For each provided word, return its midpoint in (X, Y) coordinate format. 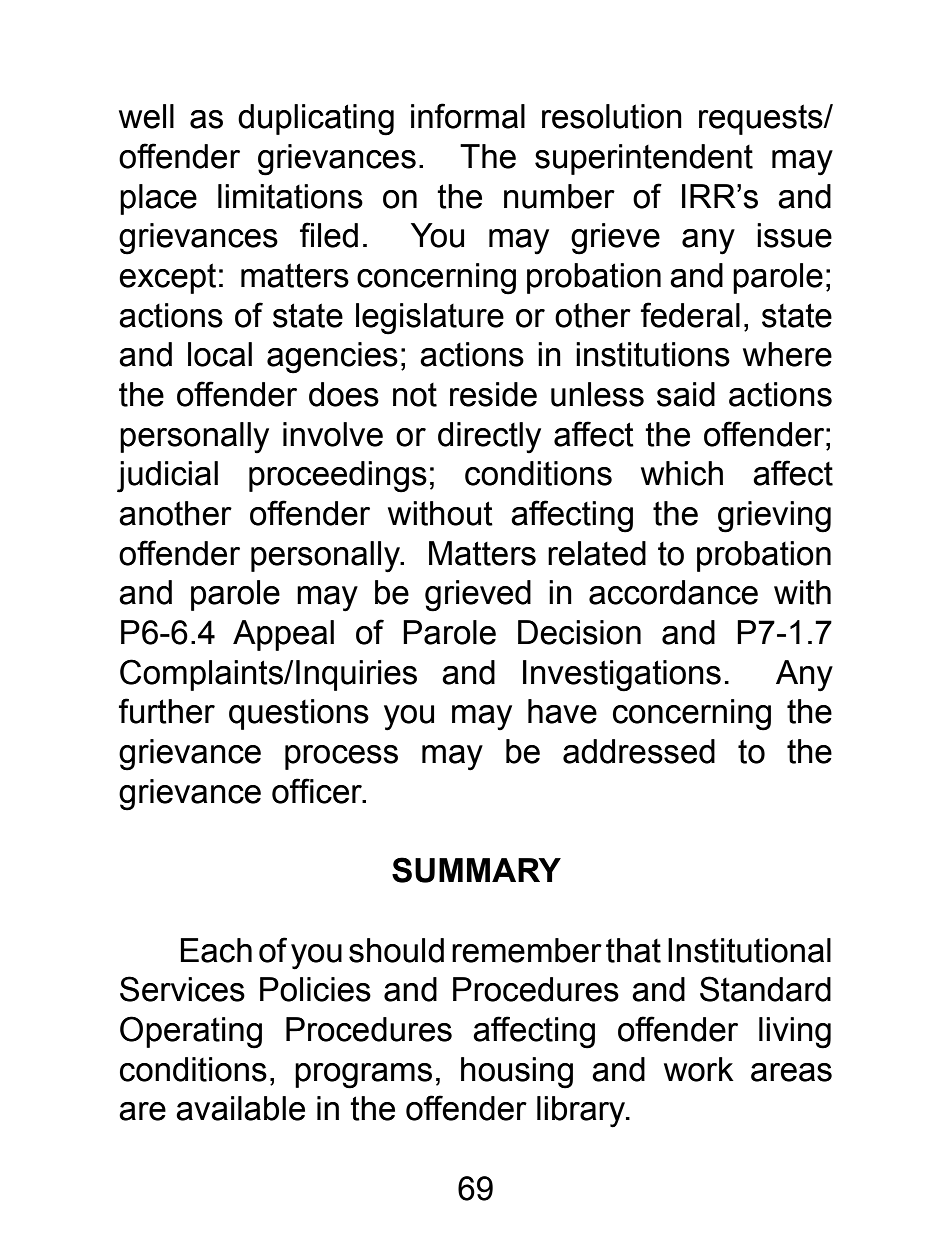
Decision (579, 632)
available (240, 1108)
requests (762, 119)
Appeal (283, 635)
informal (468, 116)
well (146, 116)
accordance (673, 592)
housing (517, 1073)
